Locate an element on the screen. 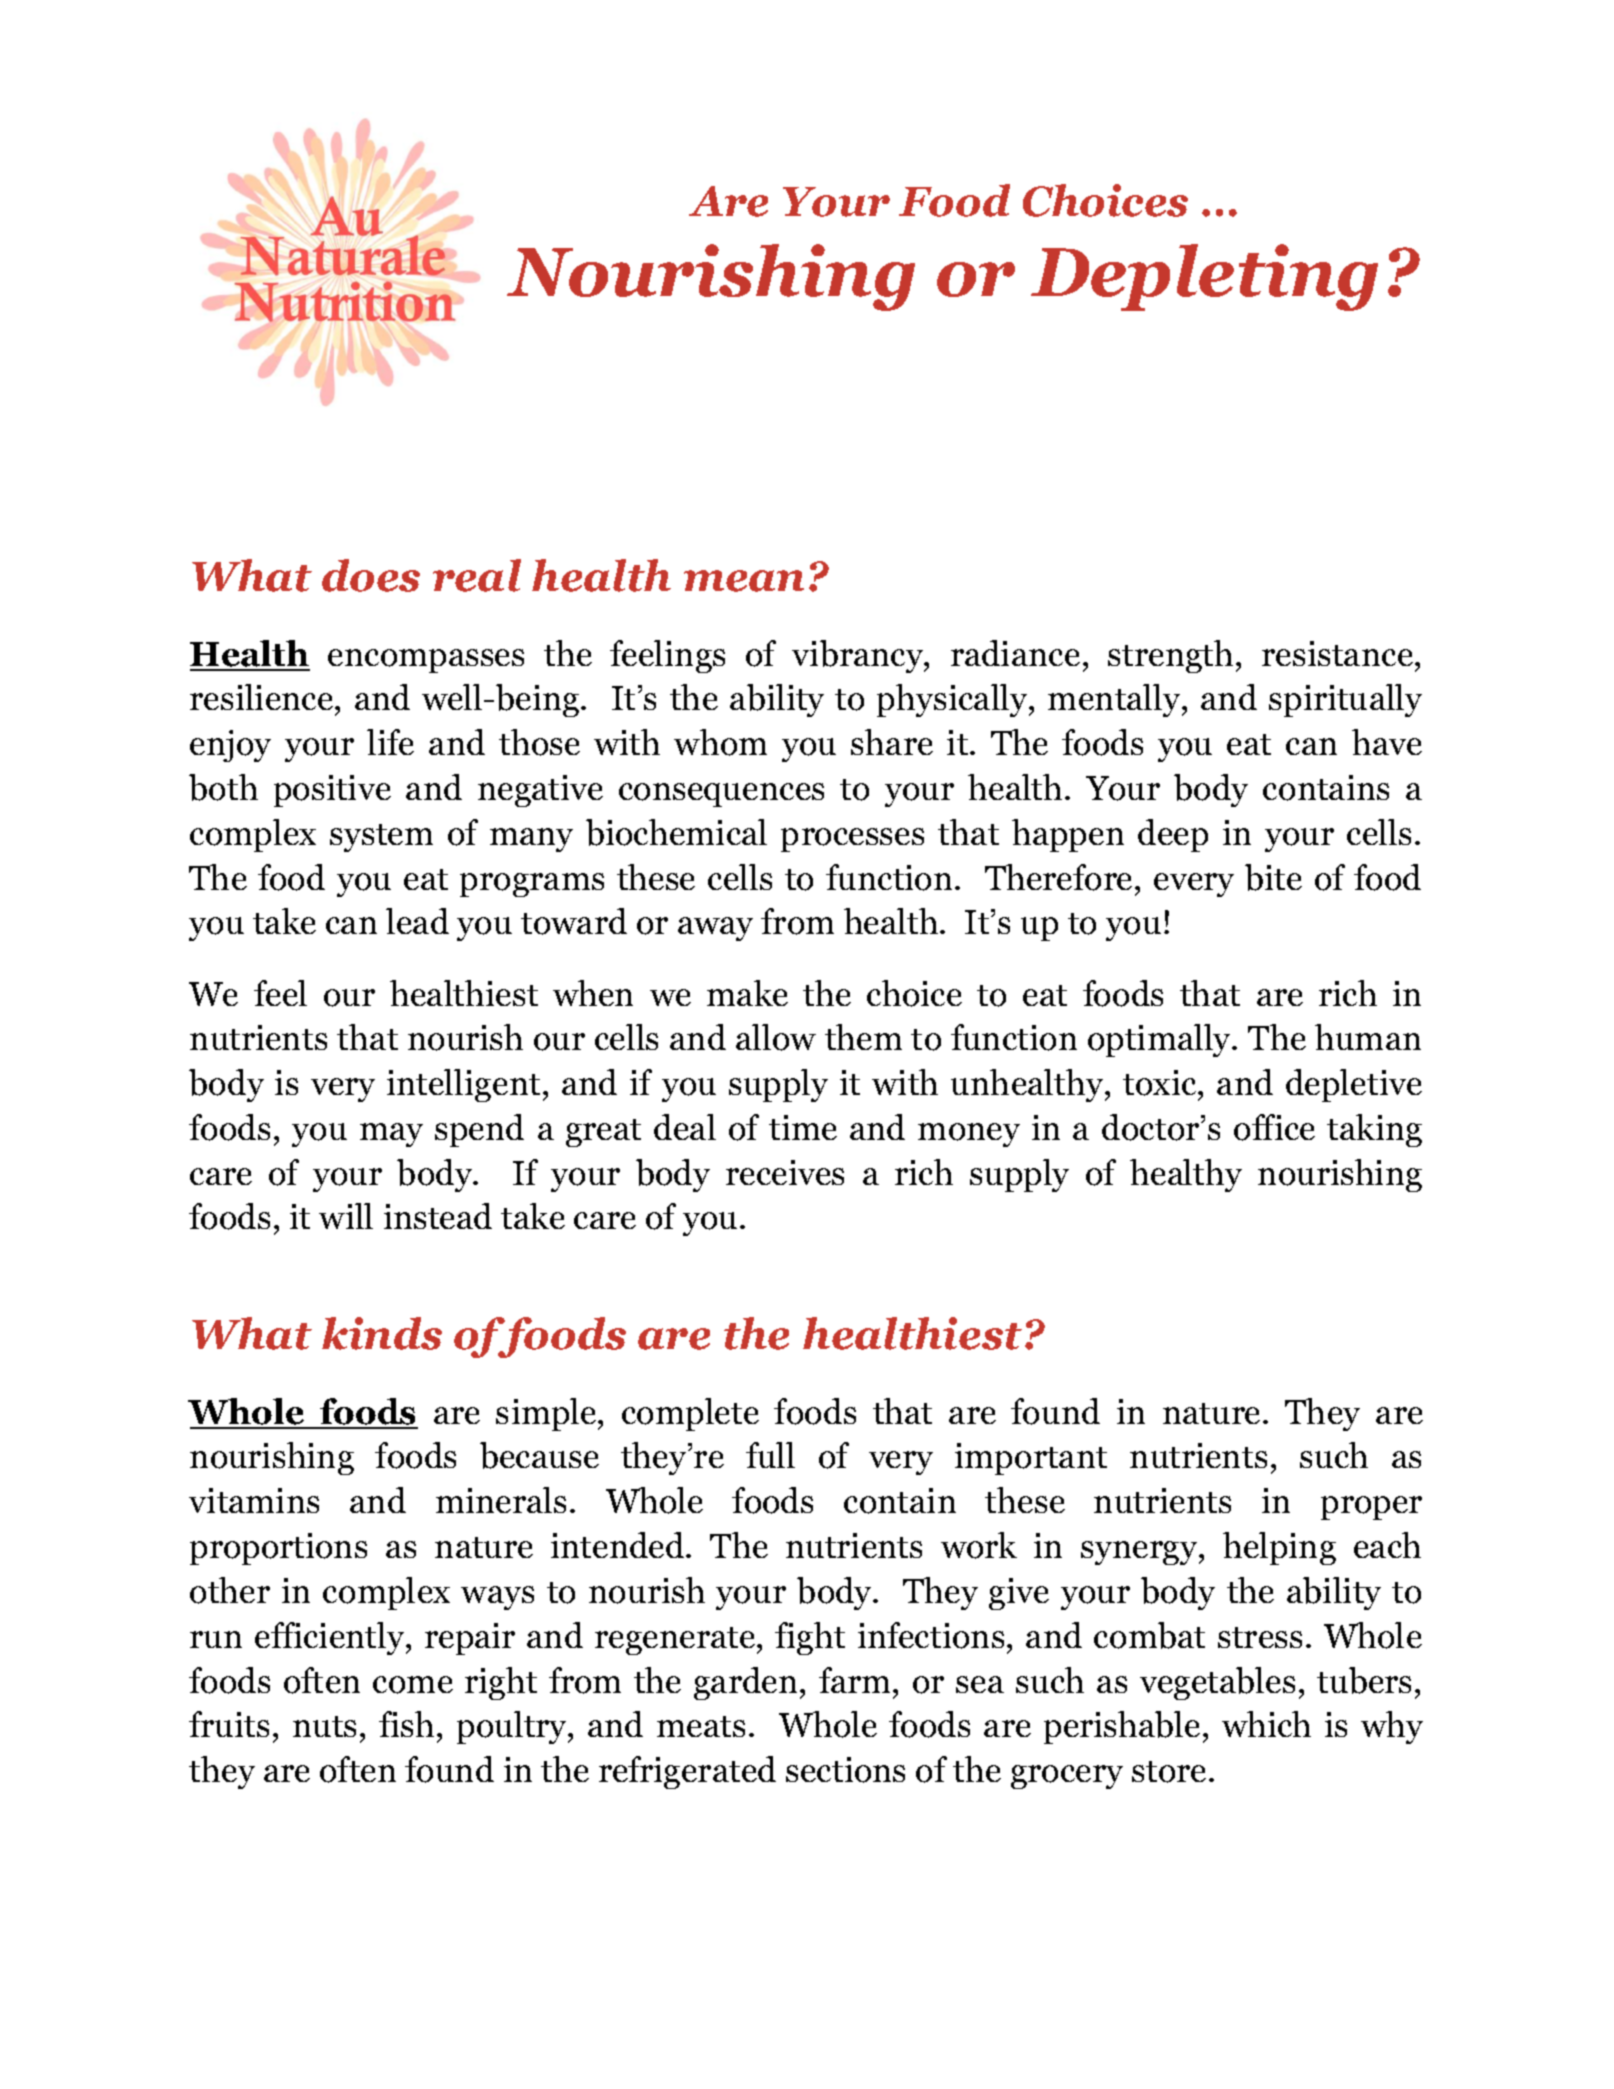 The image size is (1614, 2089). nuts is located at coordinates (324, 1726).
